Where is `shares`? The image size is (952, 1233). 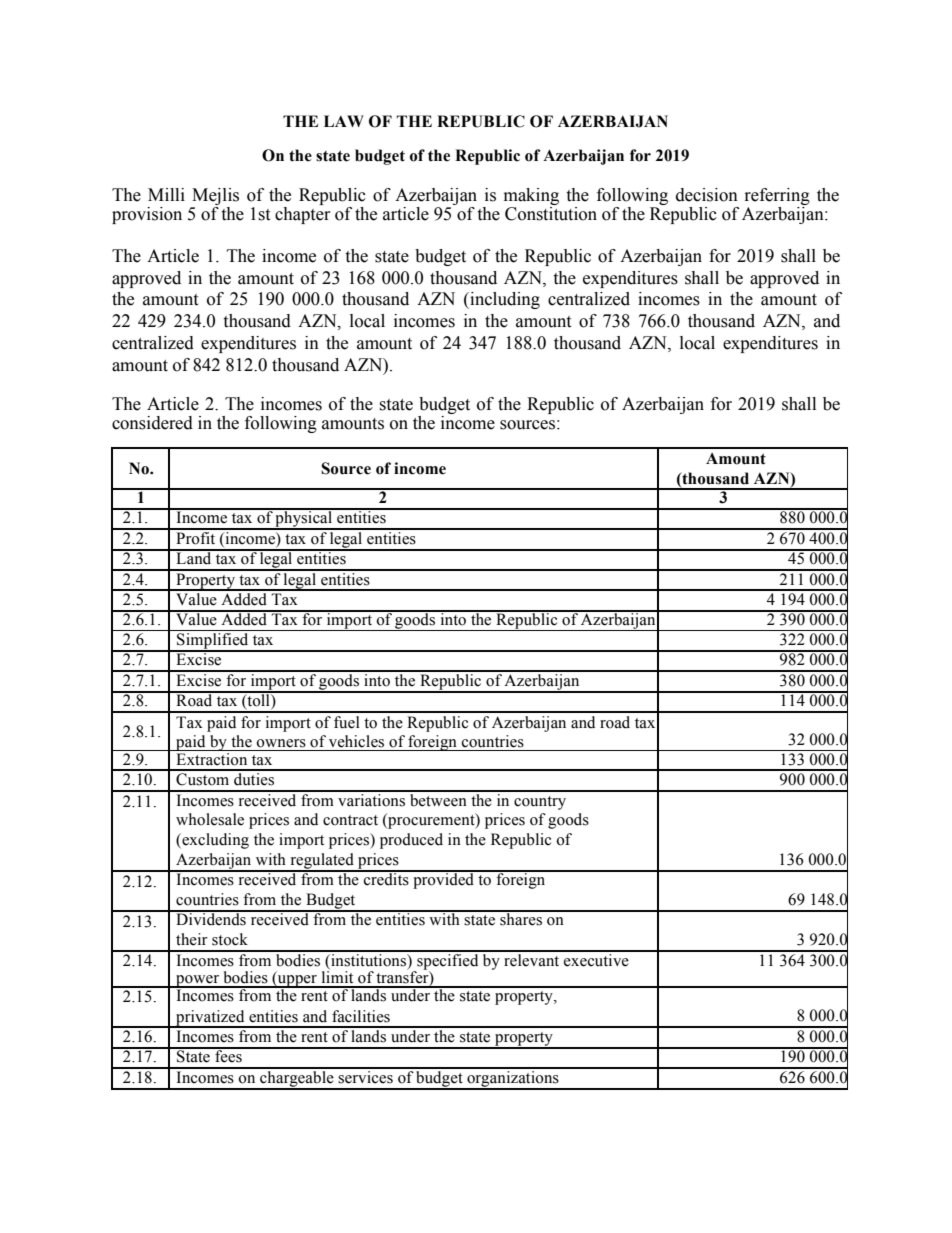 shares is located at coordinates (521, 918).
